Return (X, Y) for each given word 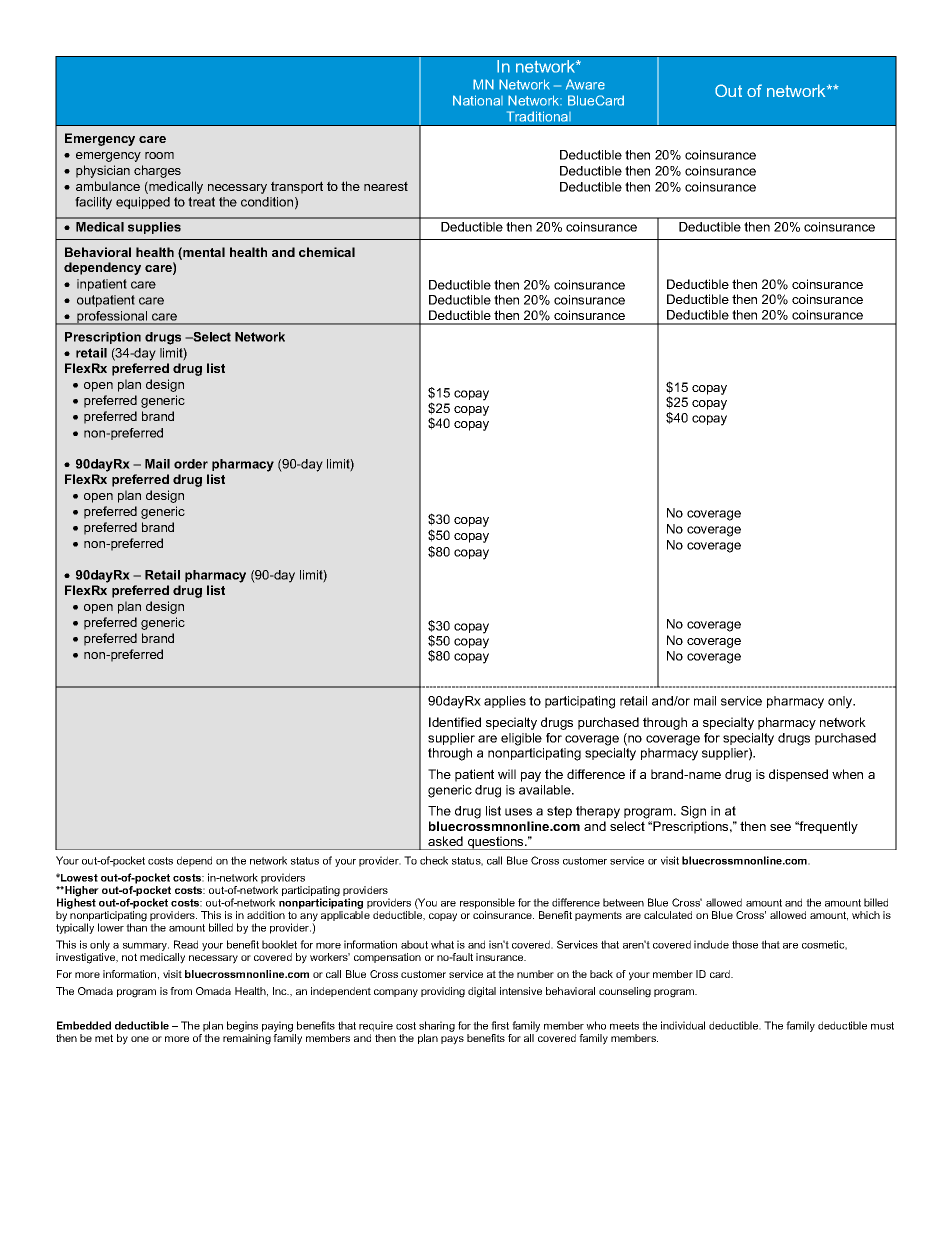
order (191, 464)
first (500, 1025)
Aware (585, 84)
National (478, 100)
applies (505, 702)
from (181, 991)
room (159, 155)
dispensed (798, 775)
